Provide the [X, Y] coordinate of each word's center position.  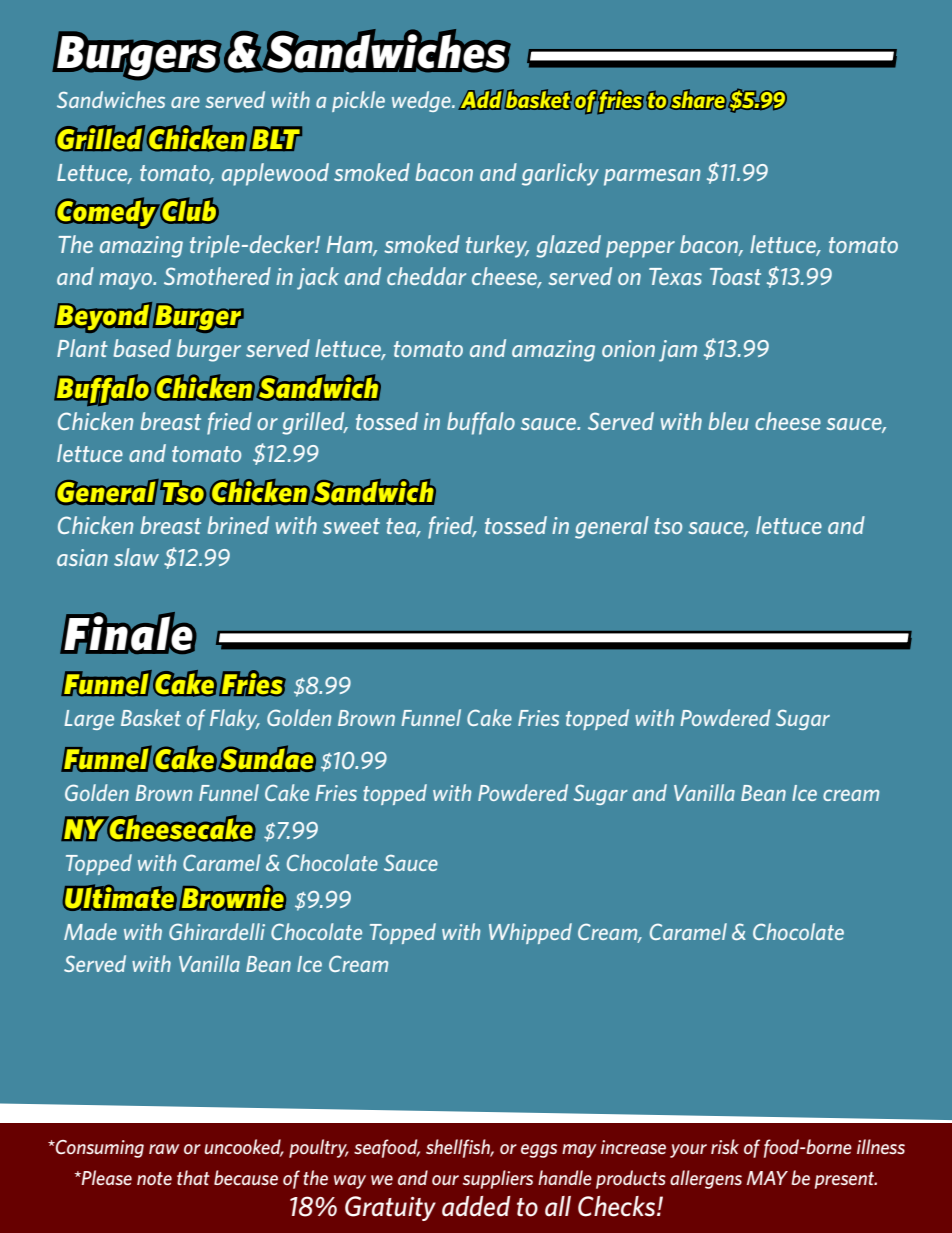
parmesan [652, 177]
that [193, 1177]
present [846, 1180]
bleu [729, 421]
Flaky [235, 719]
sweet [351, 526]
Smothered [217, 276]
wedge [422, 101]
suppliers [498, 1179]
